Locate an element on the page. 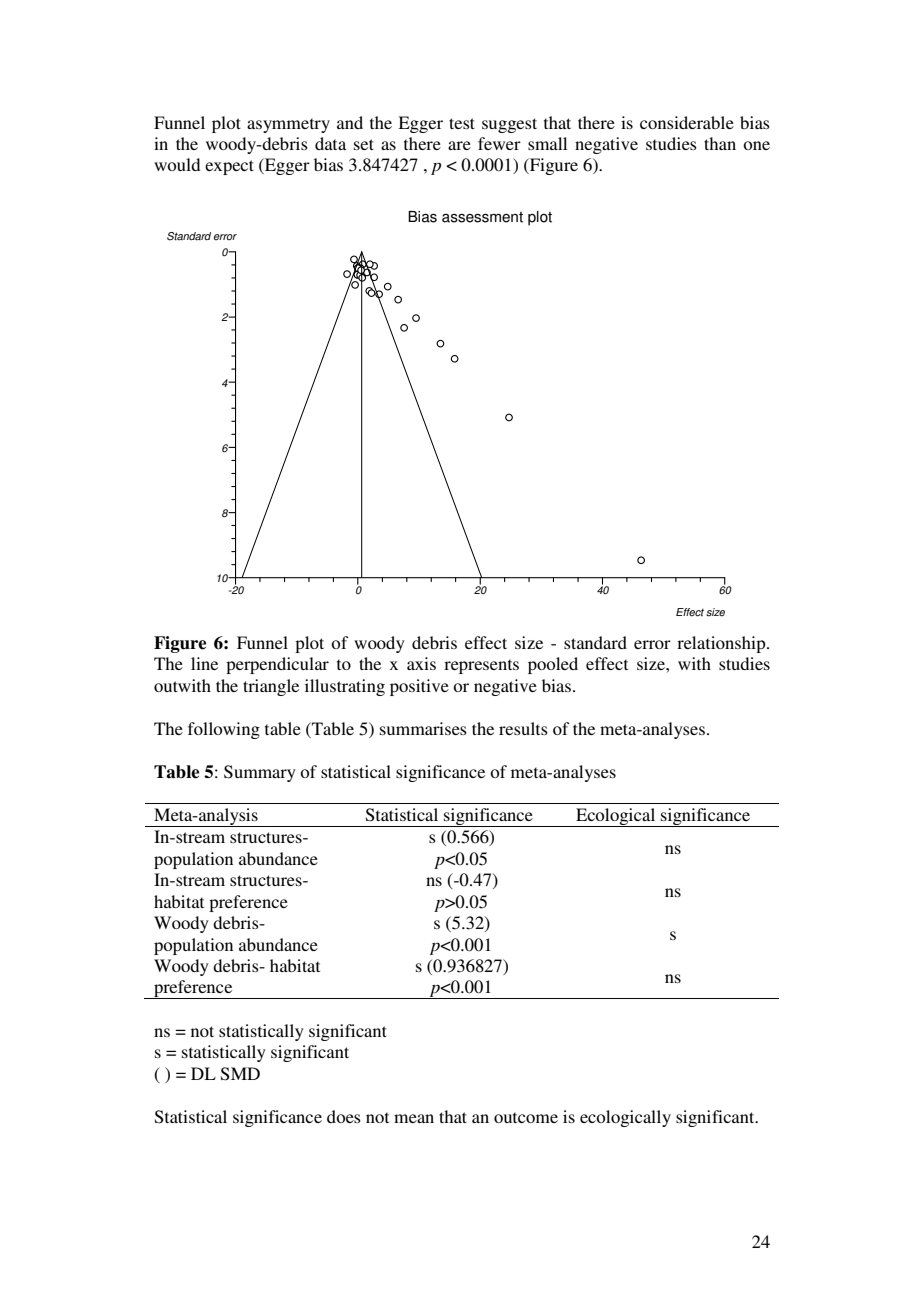 This image has height=1308, width=924. represents is located at coordinates (481, 666).
